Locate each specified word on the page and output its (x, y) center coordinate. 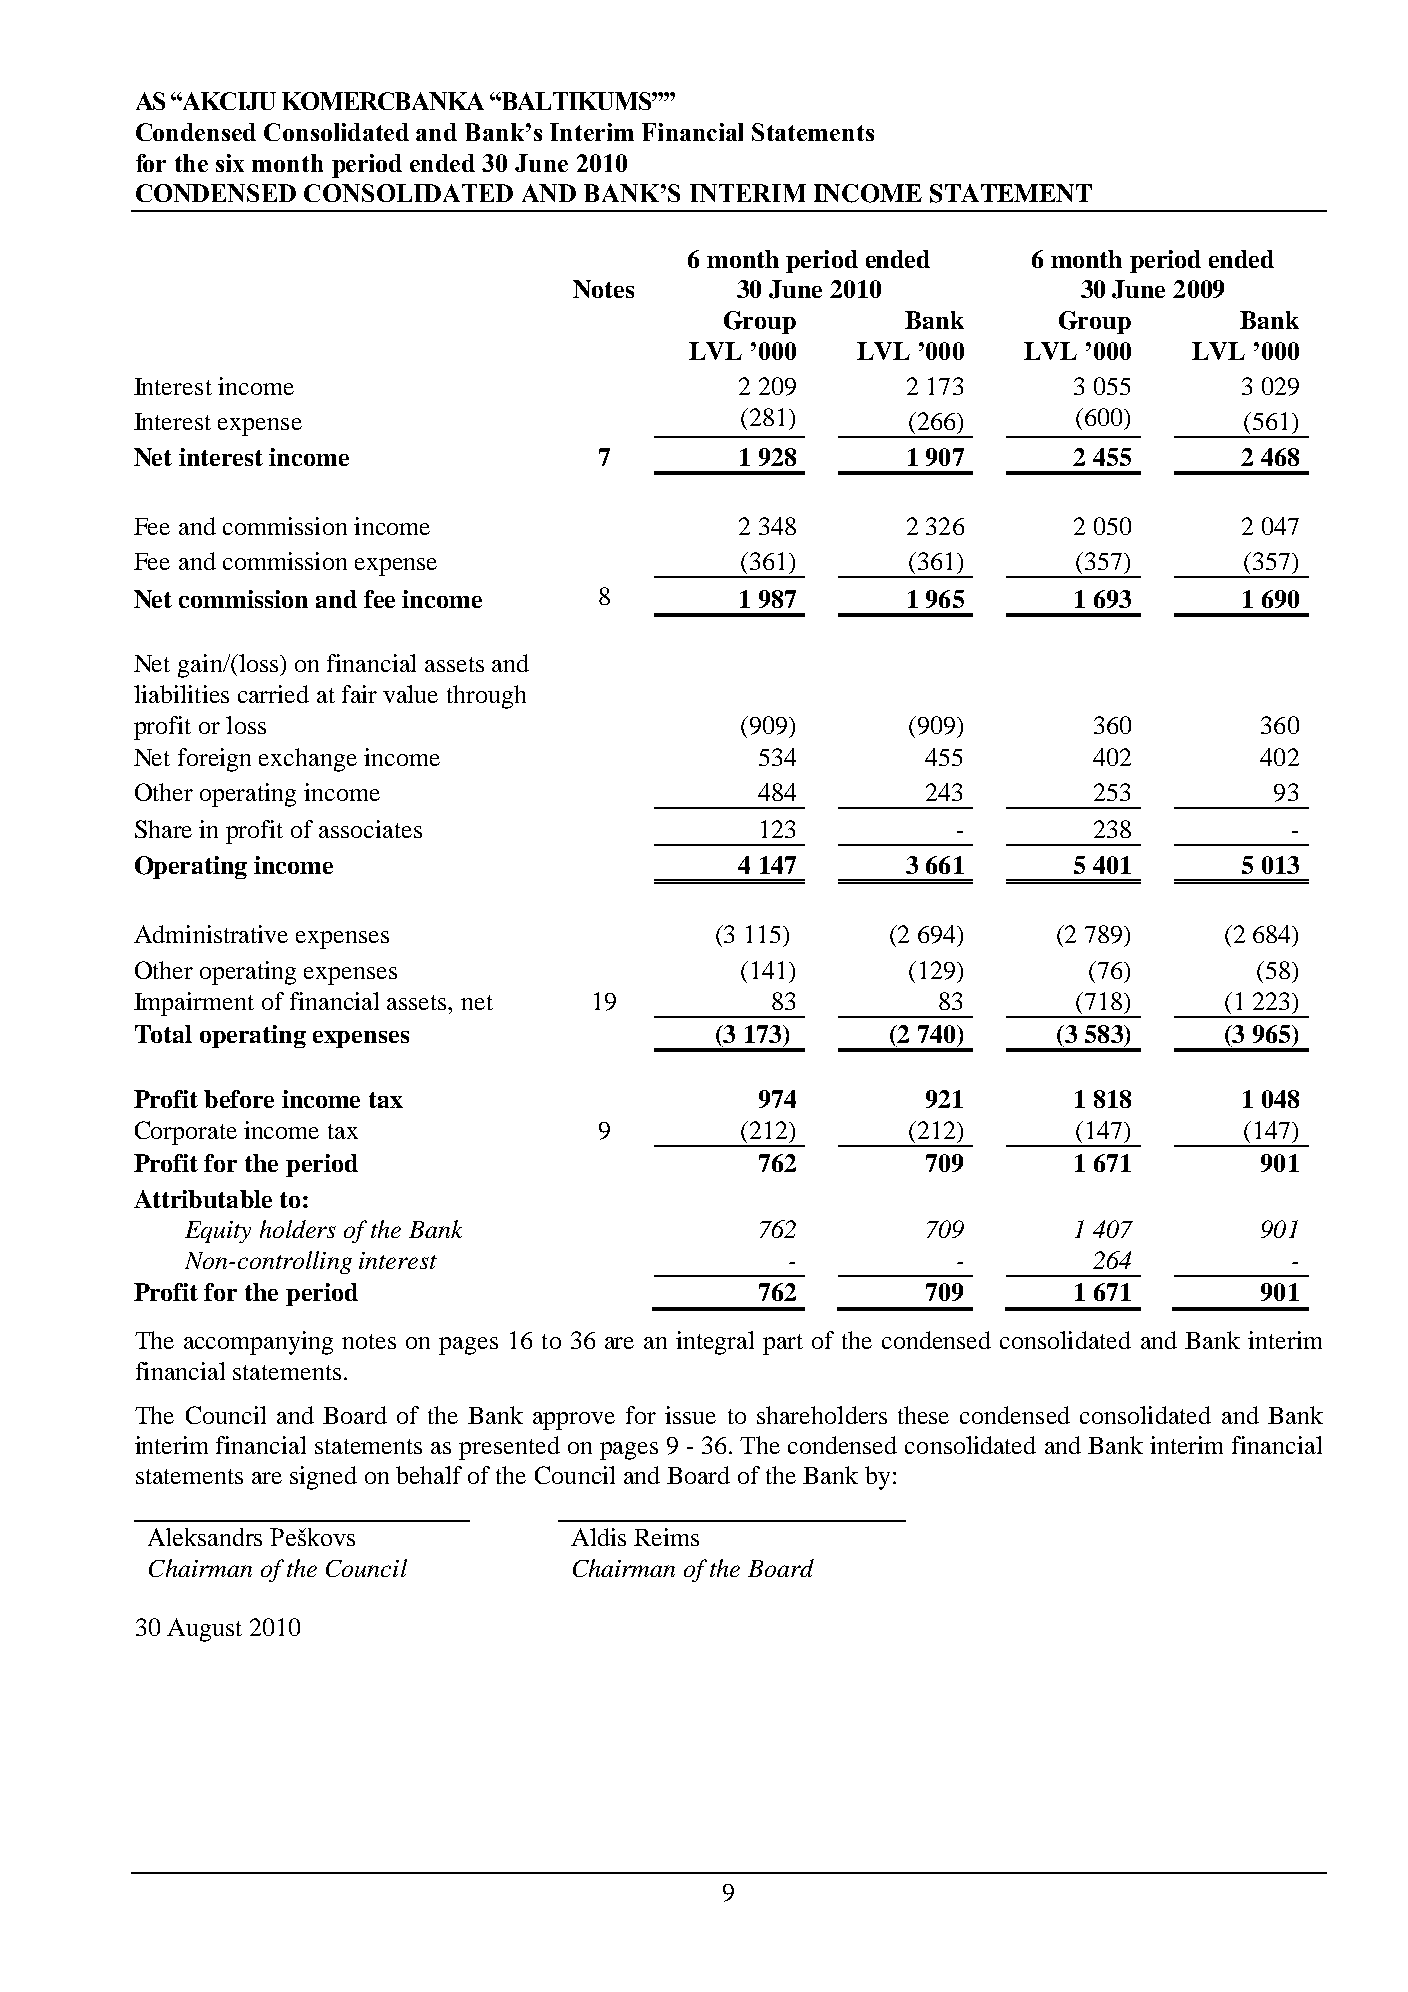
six (230, 163)
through (486, 697)
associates (370, 829)
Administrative (211, 934)
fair (359, 694)
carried (273, 694)
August (204, 1630)
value (410, 694)
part (783, 1344)
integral (715, 1343)
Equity (218, 1232)
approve (574, 1421)
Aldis (598, 1537)
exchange (308, 760)
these (923, 1415)
